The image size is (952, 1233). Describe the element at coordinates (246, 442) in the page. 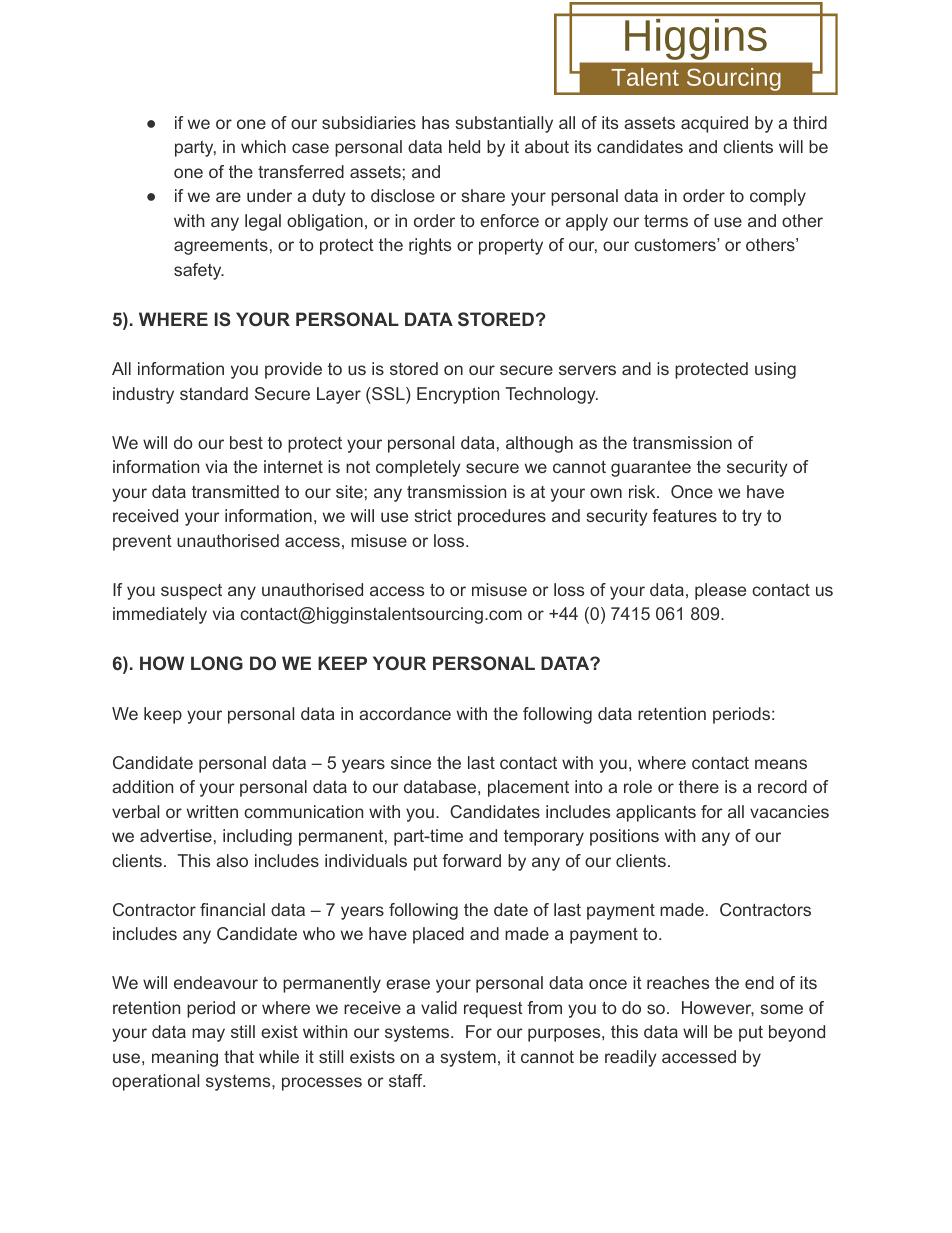

I see `best` at that location.
